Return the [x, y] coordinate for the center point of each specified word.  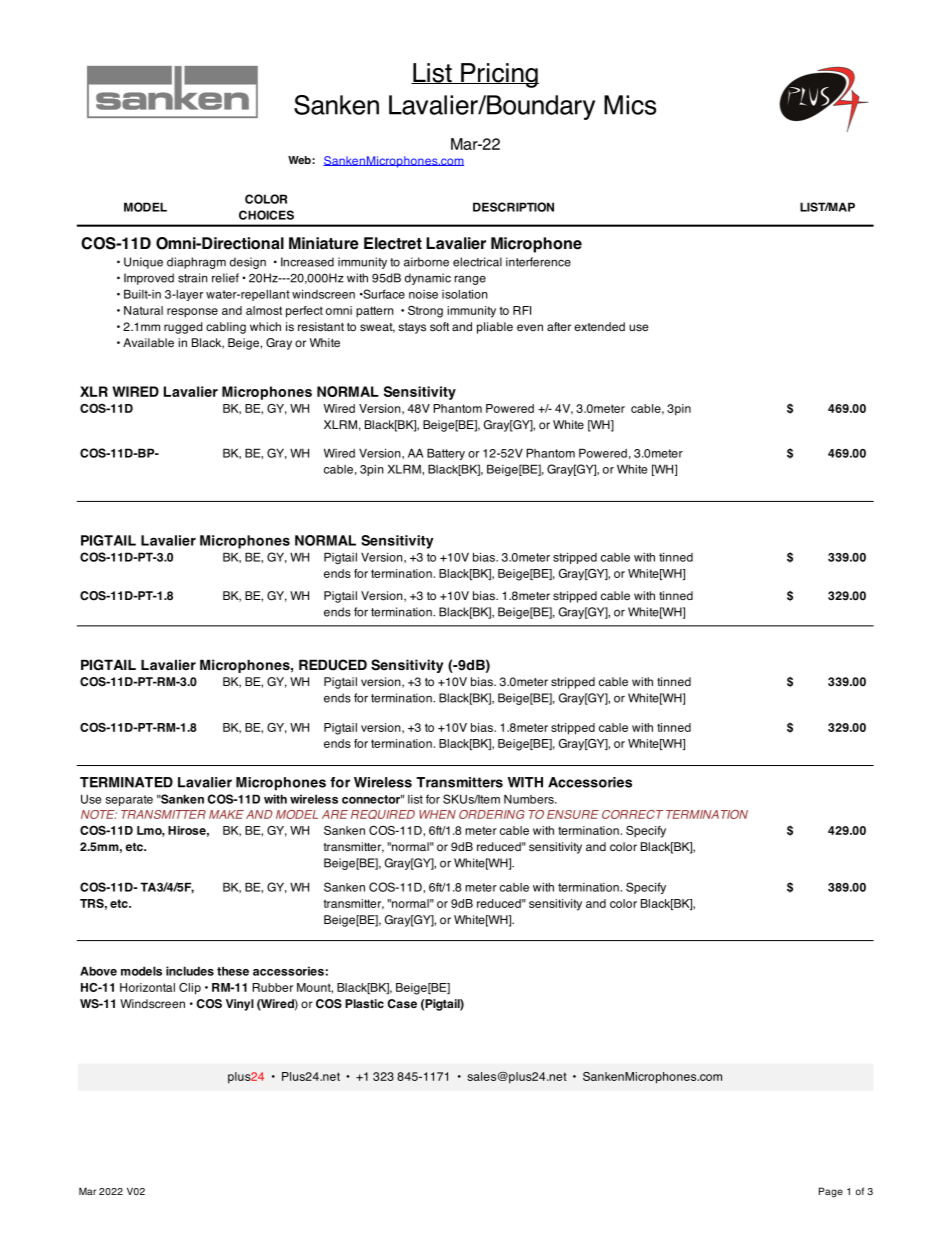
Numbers [530, 799]
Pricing [499, 75]
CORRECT [632, 814]
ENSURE [573, 814]
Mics [630, 105]
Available [148, 342]
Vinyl [240, 1005]
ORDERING [491, 814]
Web [300, 160]
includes [190, 971]
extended [599, 326]
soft [439, 327]
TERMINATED [126, 782]
